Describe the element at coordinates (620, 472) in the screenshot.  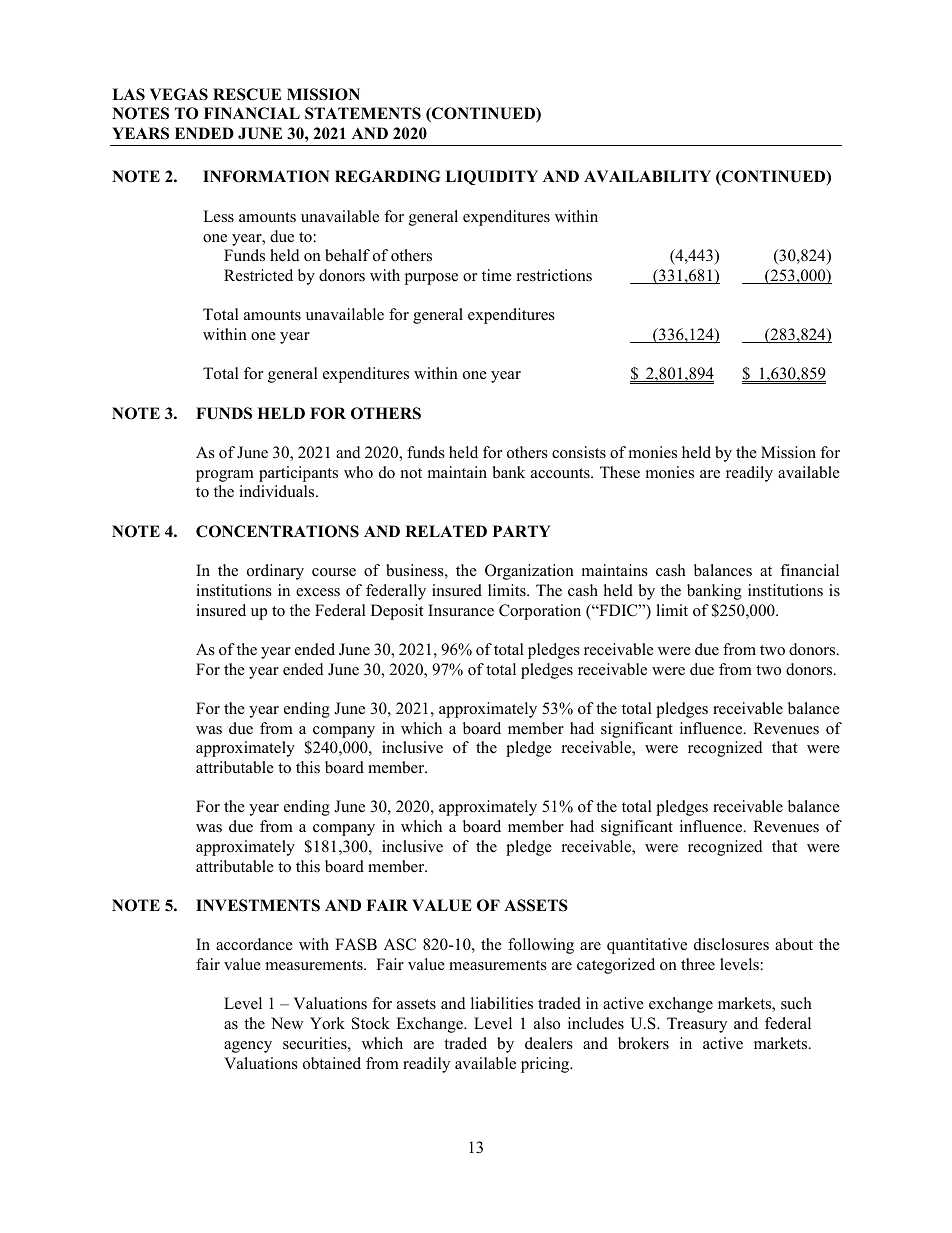
I see `These` at that location.
